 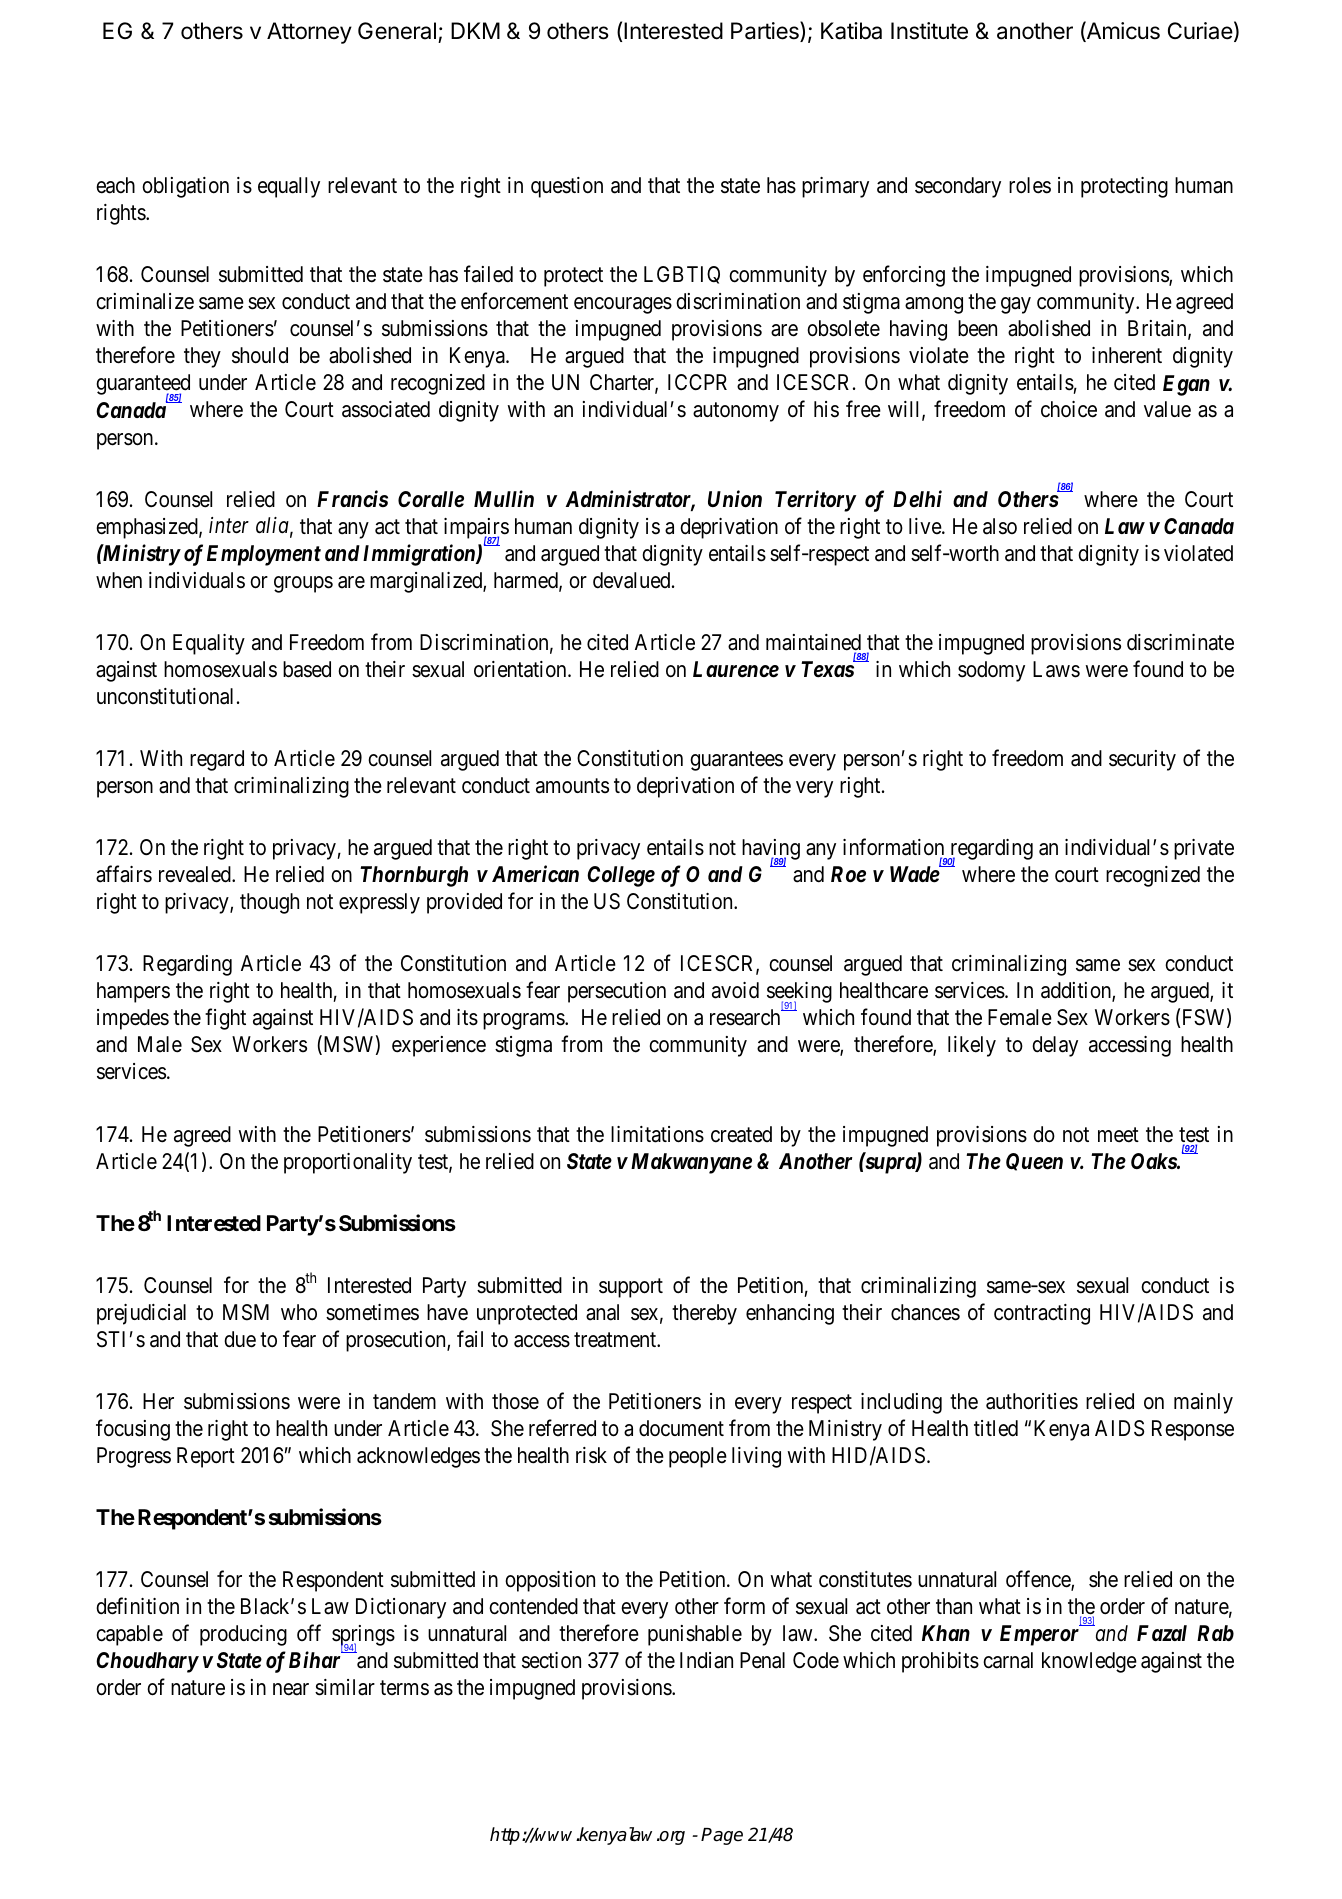 I want to click on Attorney, so click(x=309, y=33).
